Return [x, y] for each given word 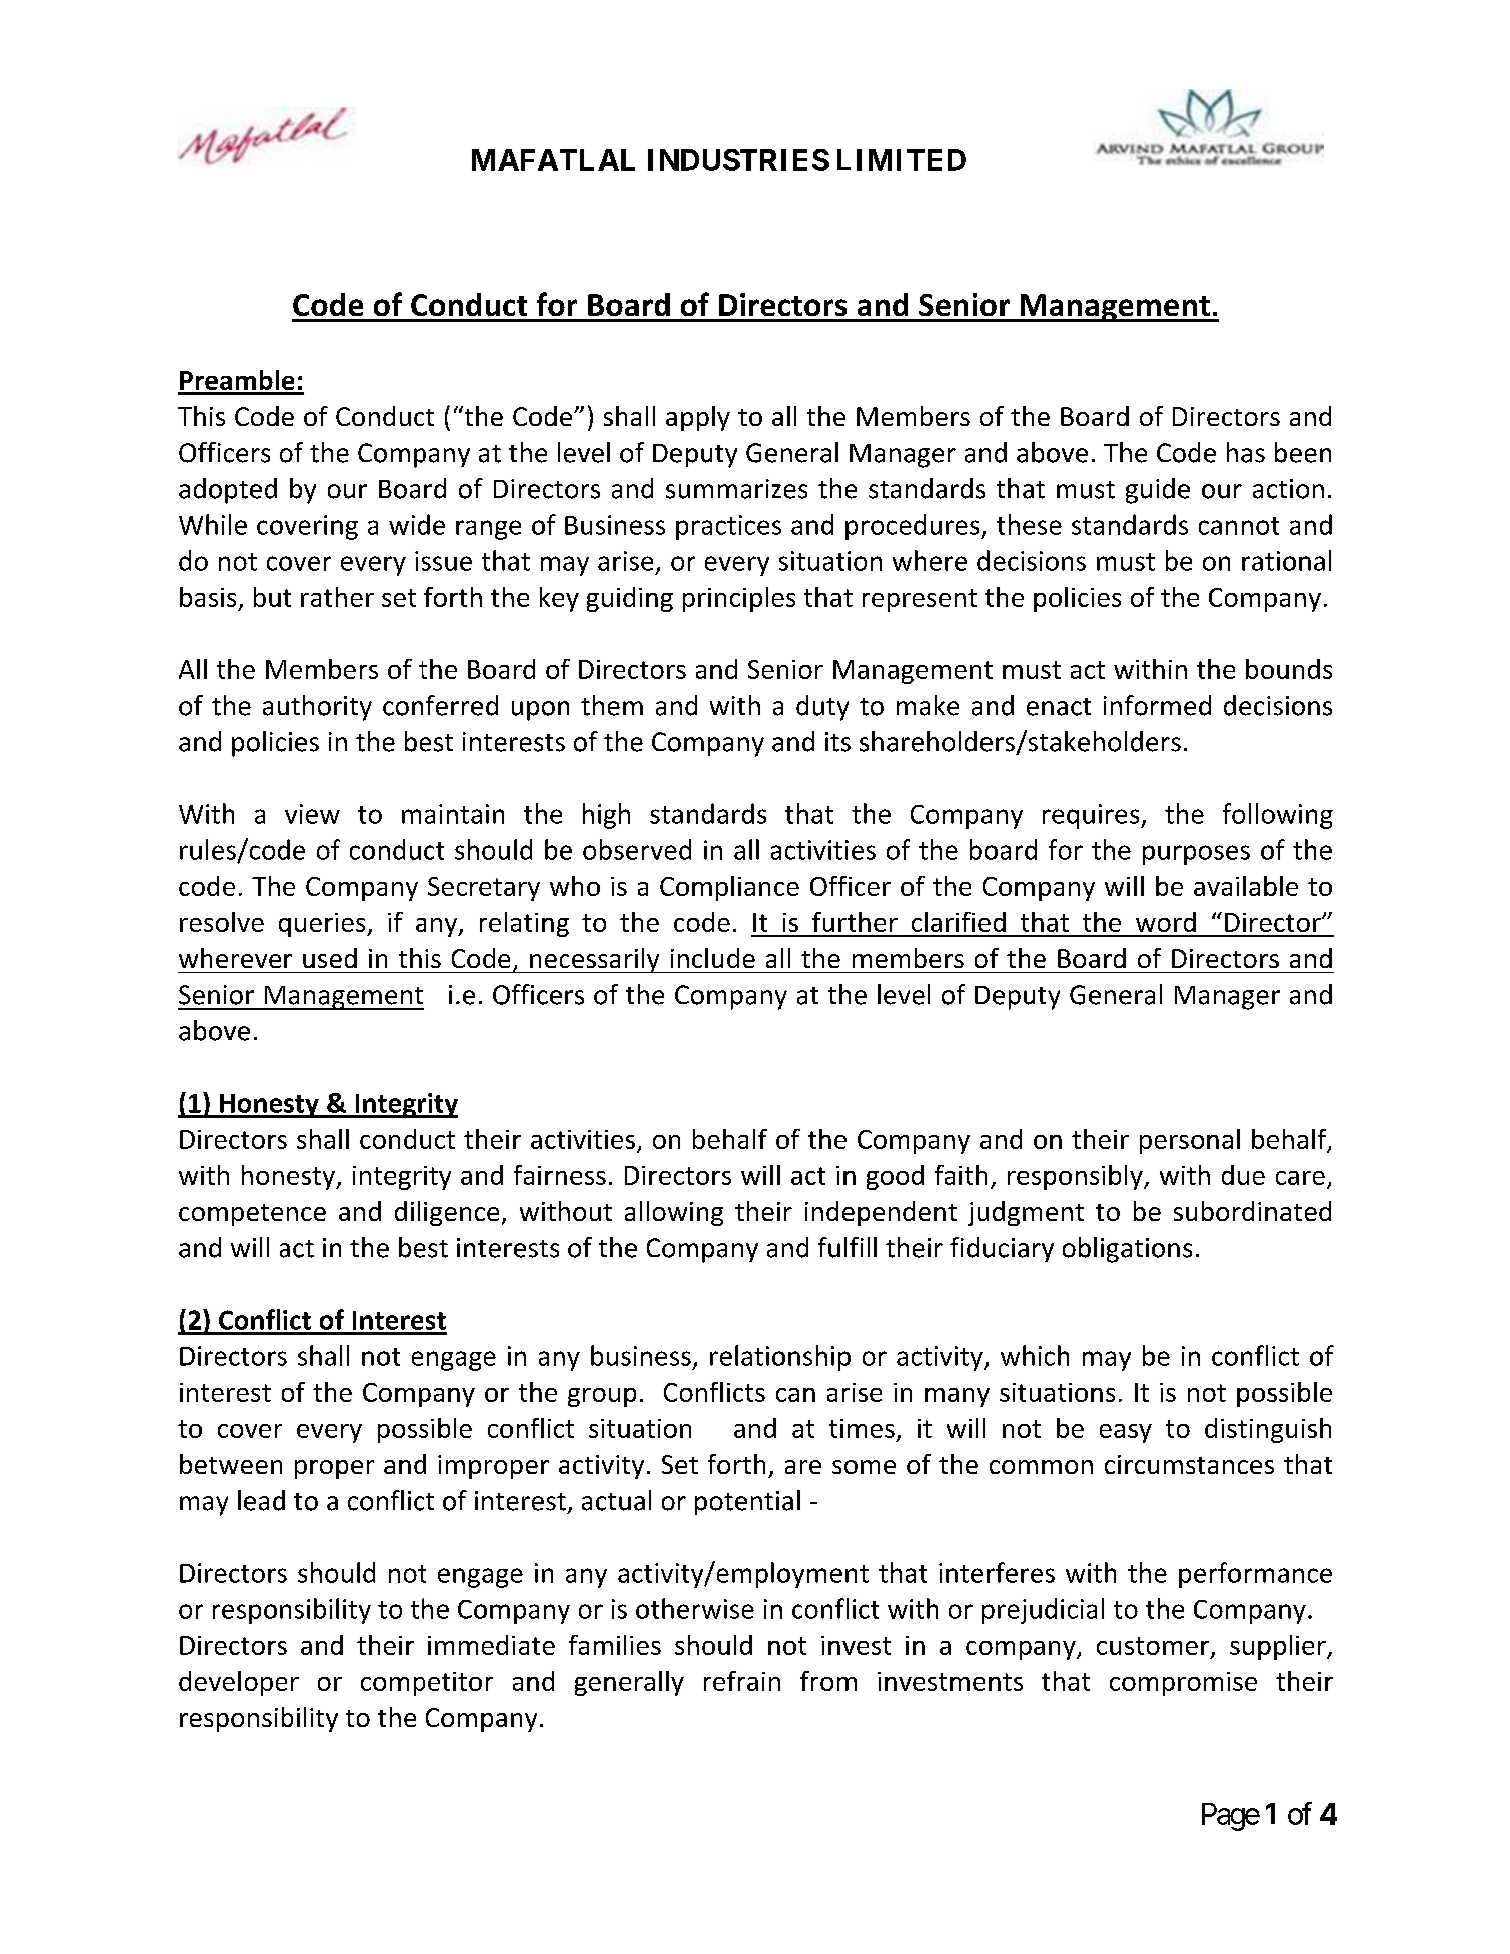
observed [637, 849]
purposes [1196, 855]
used [330, 958]
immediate [491, 1645]
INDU [686, 160]
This [201, 416]
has [1246, 452]
